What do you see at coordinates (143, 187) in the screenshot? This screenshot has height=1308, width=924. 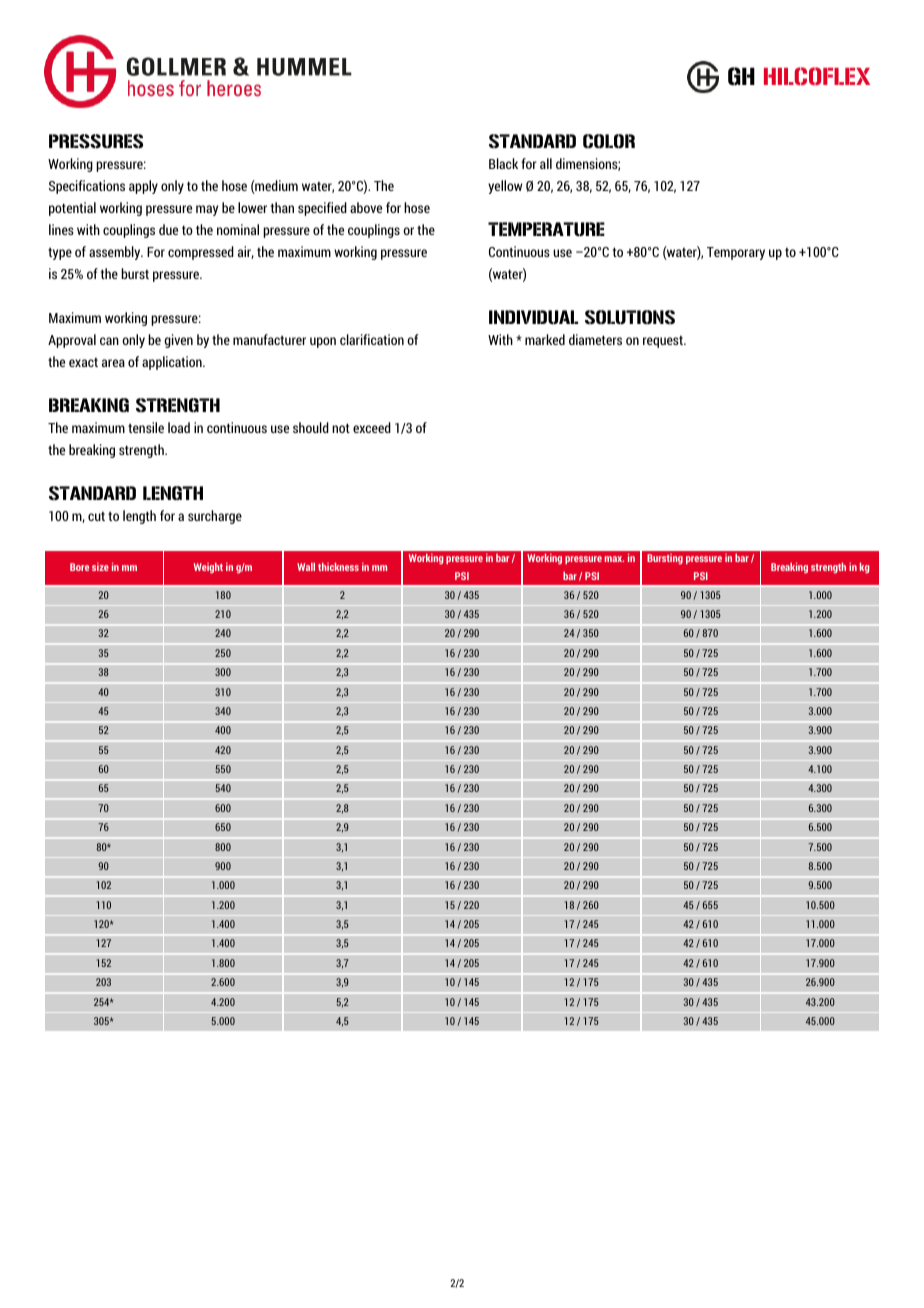 I see `apply` at bounding box center [143, 187].
